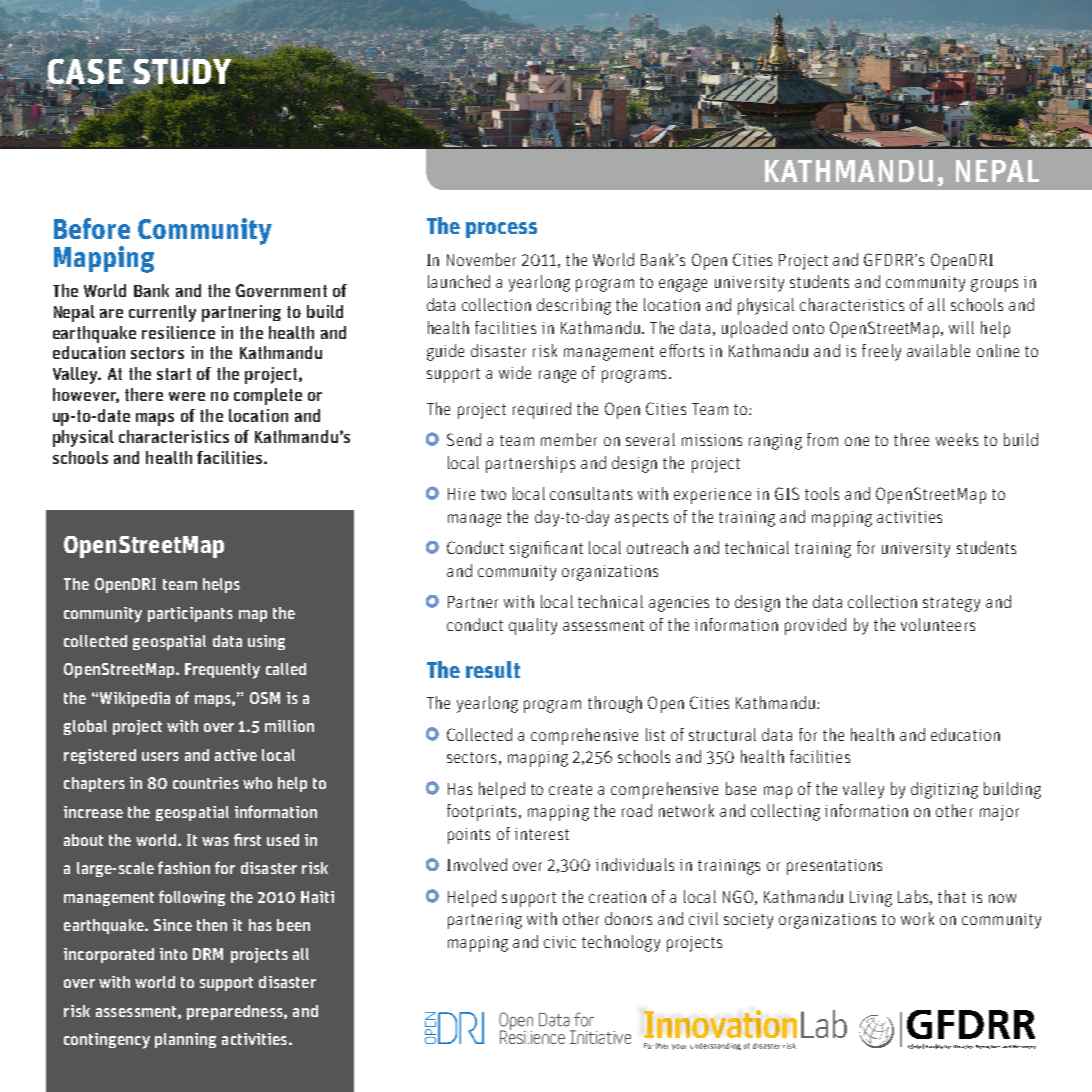 Image resolution: width=1092 pixels, height=1092 pixels. I want to click on November, so click(481, 259).
